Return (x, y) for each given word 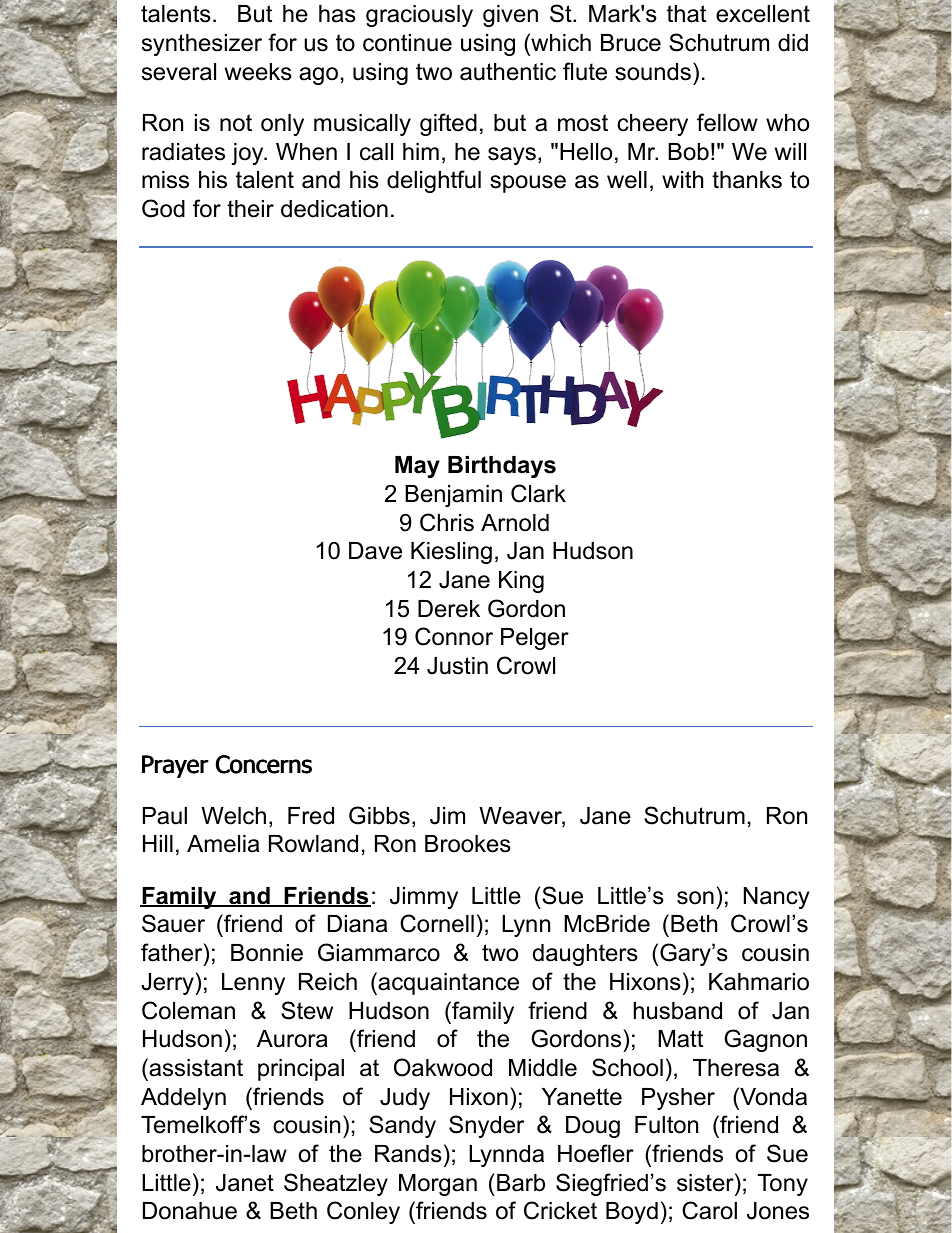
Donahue (190, 1211)
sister (706, 1182)
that (686, 14)
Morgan (438, 1185)
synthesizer (202, 45)
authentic (508, 72)
